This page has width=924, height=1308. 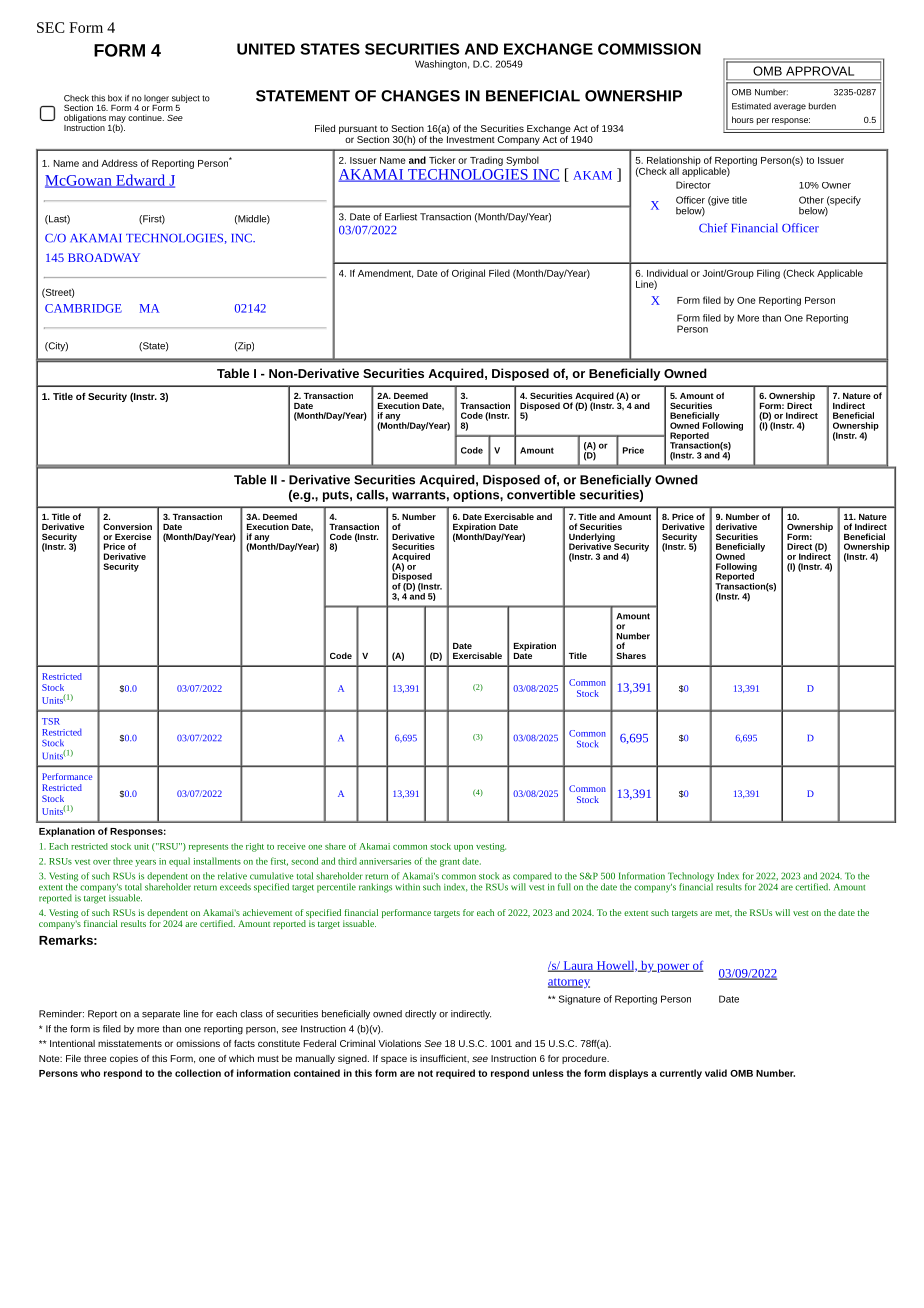 What do you see at coordinates (768, 274) in the page?
I see `Filing` at bounding box center [768, 274].
